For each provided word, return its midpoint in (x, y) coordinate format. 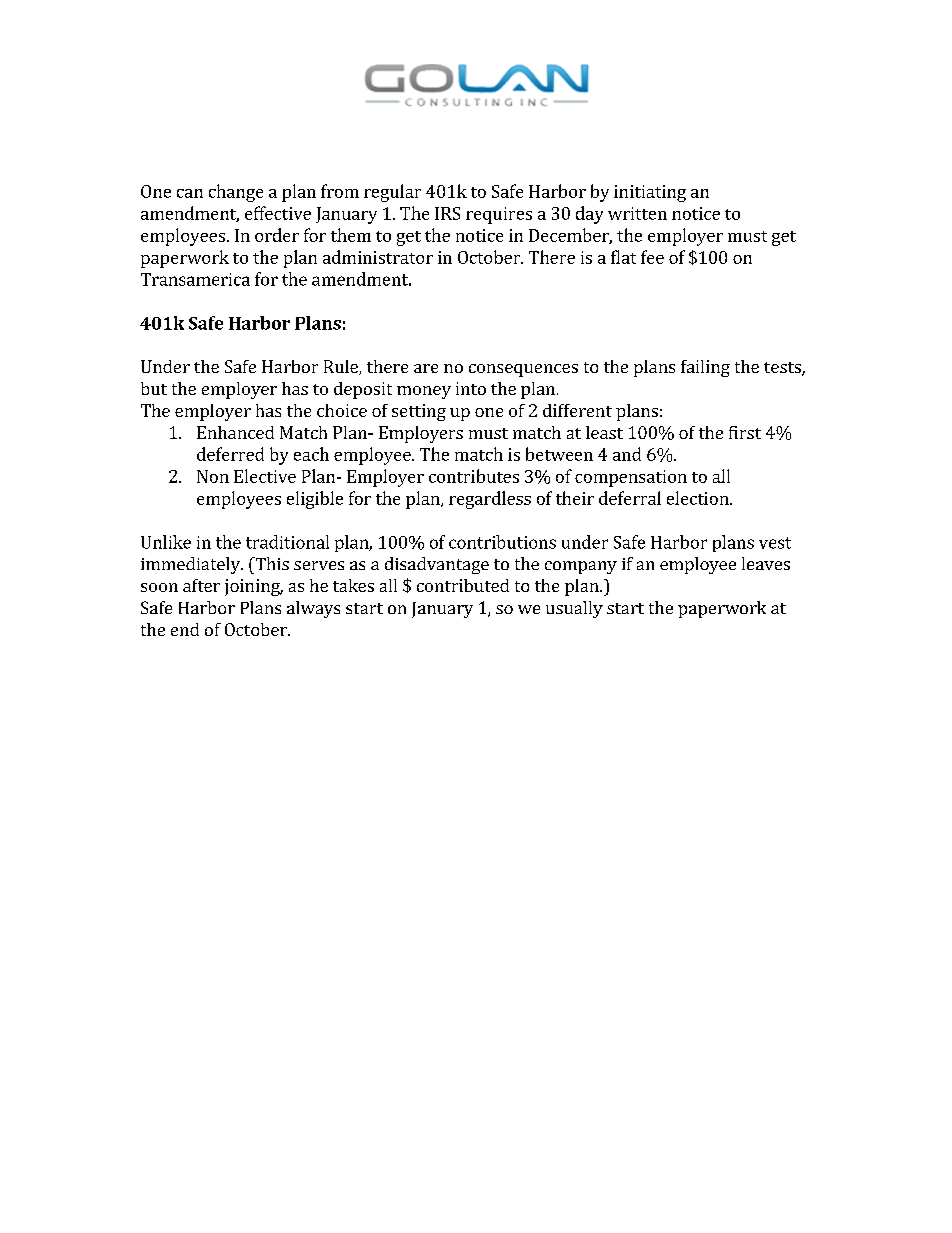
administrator (378, 257)
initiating (650, 193)
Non (213, 476)
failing (705, 368)
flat (623, 257)
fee (652, 257)
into (471, 388)
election (699, 498)
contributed (463, 585)
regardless (490, 500)
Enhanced (235, 432)
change (236, 193)
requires (499, 215)
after (201, 585)
